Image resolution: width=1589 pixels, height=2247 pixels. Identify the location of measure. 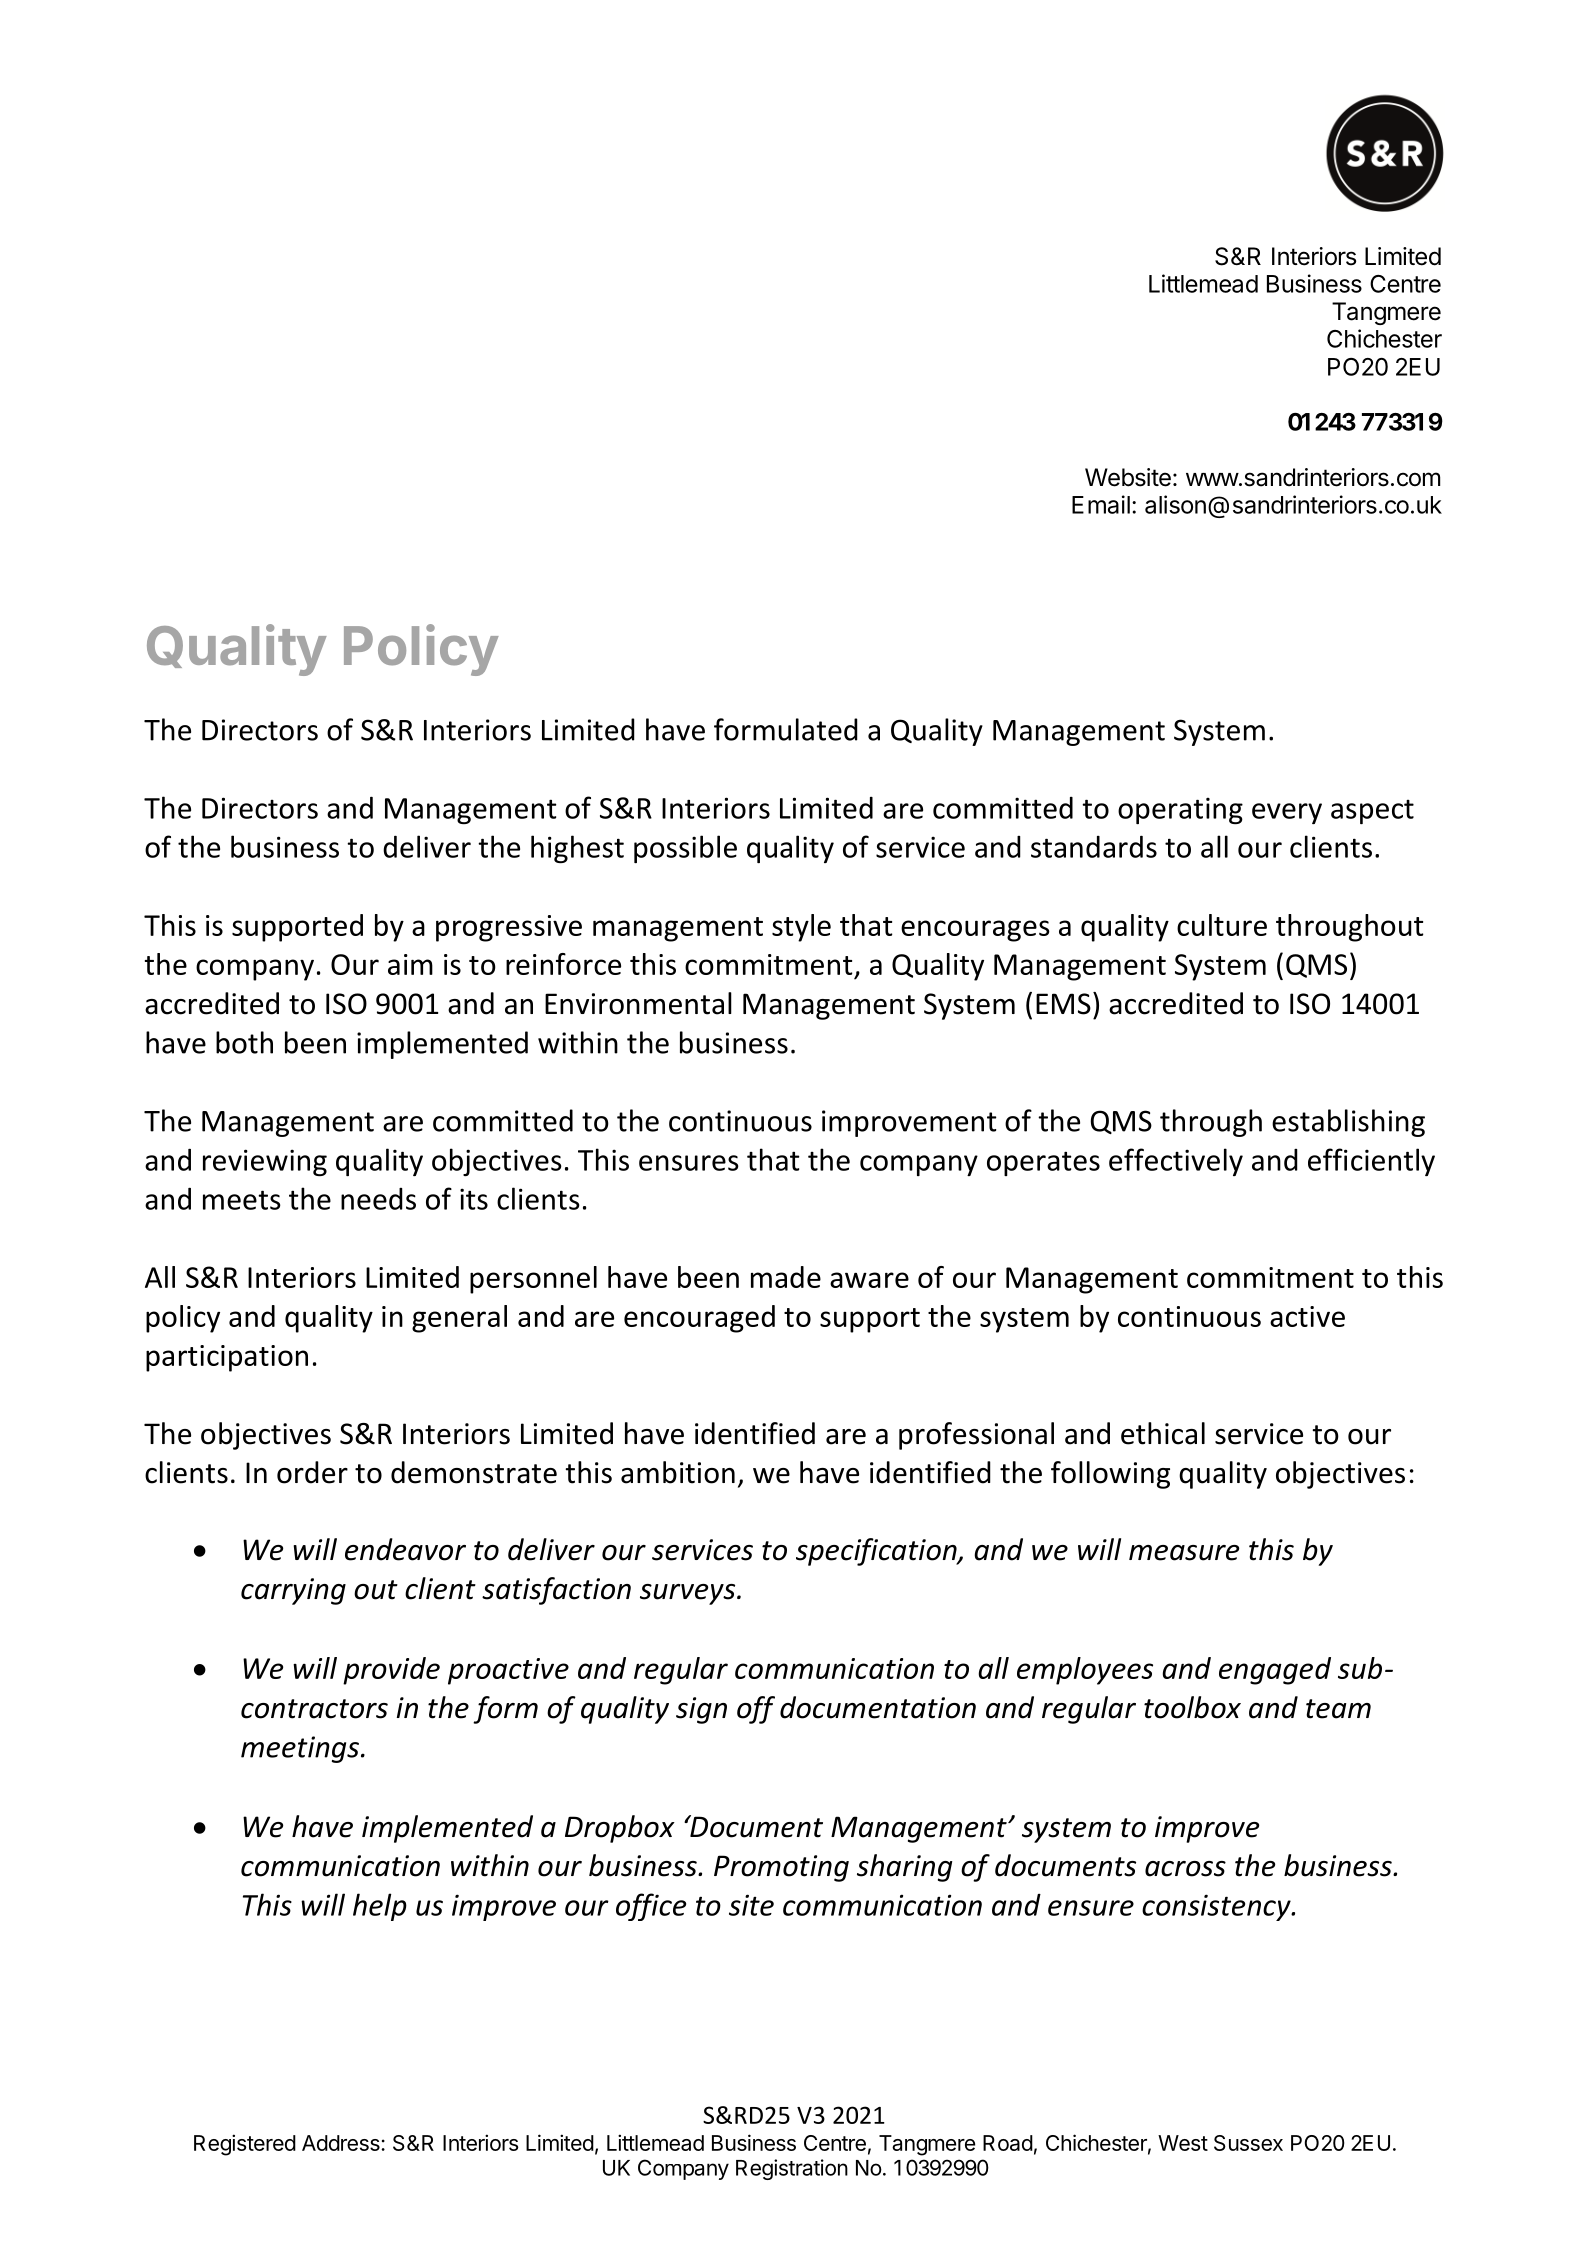
(1184, 1553).
